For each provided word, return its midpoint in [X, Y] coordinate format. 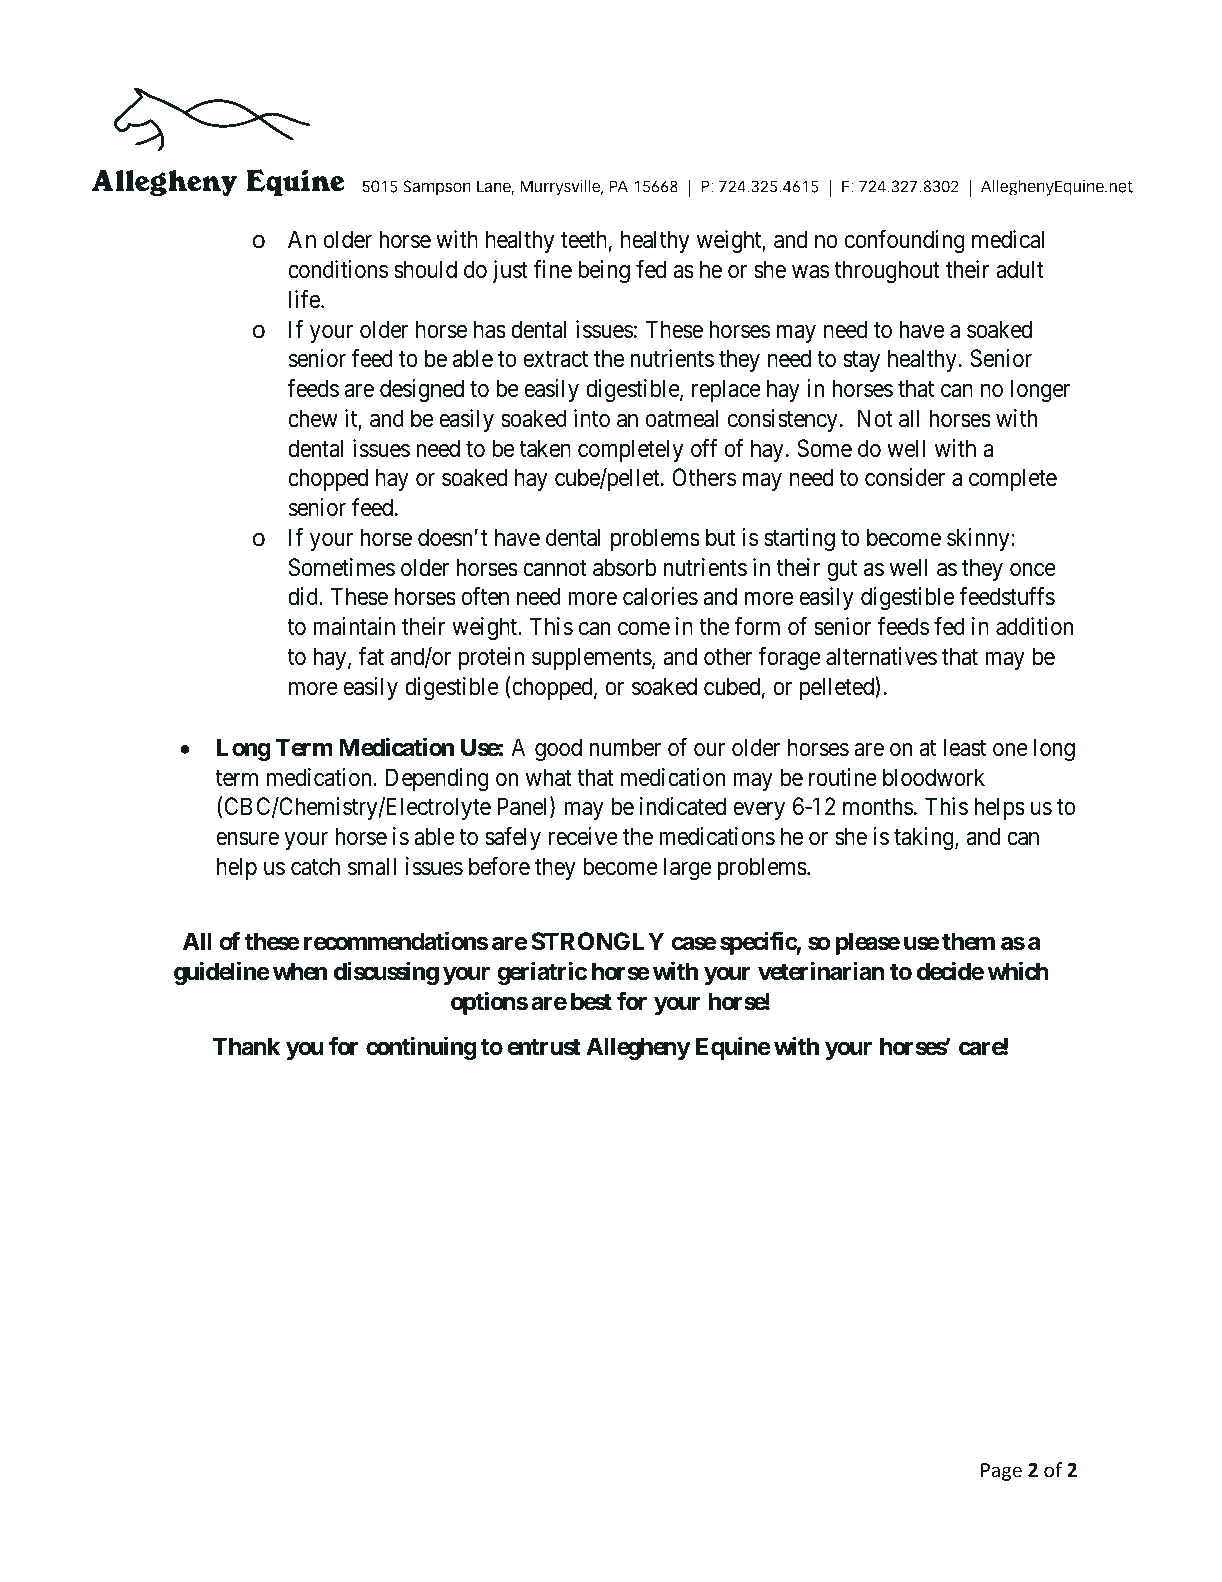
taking [925, 838]
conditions [338, 269]
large [687, 868]
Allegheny [638, 1048]
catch [315, 866]
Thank [246, 1046]
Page [1001, 1472]
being [604, 271]
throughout [887, 271]
